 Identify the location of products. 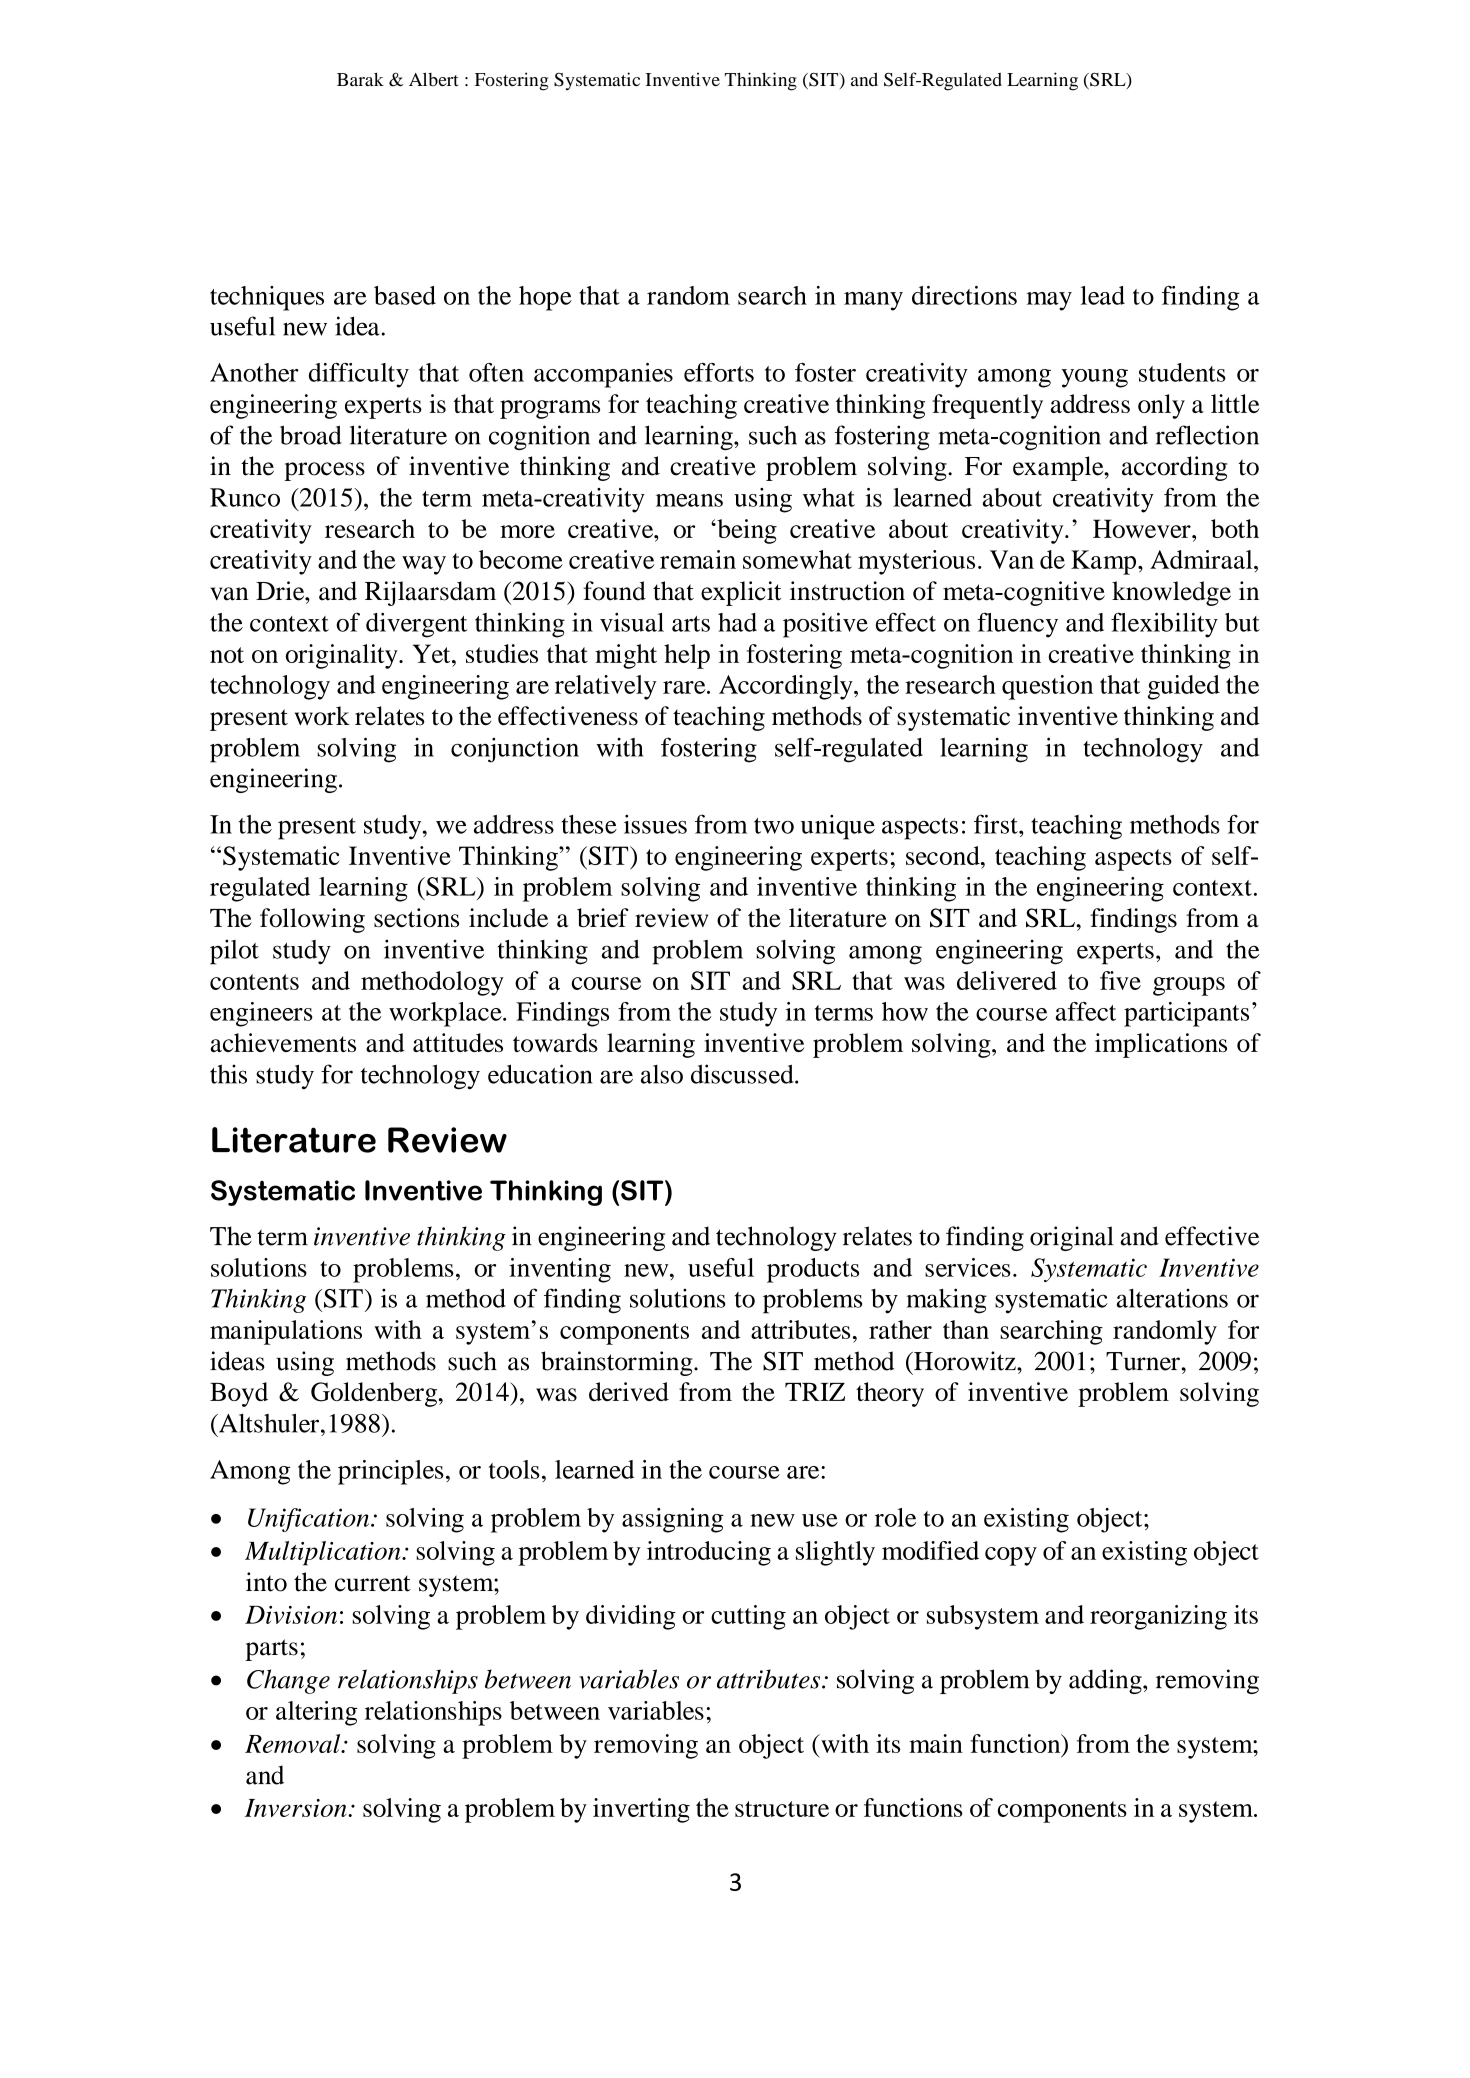
(813, 1270).
